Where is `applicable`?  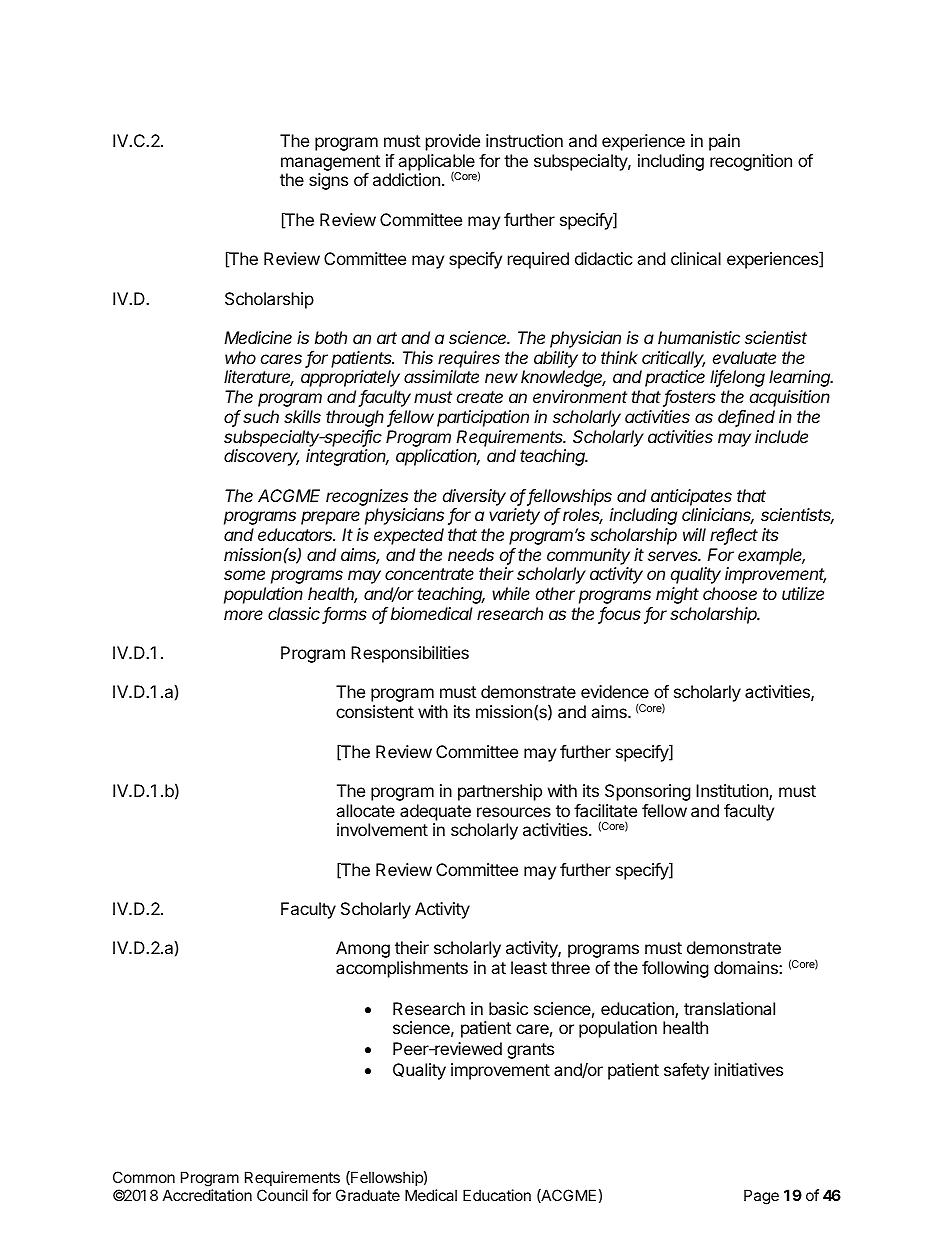 applicable is located at coordinates (436, 163).
